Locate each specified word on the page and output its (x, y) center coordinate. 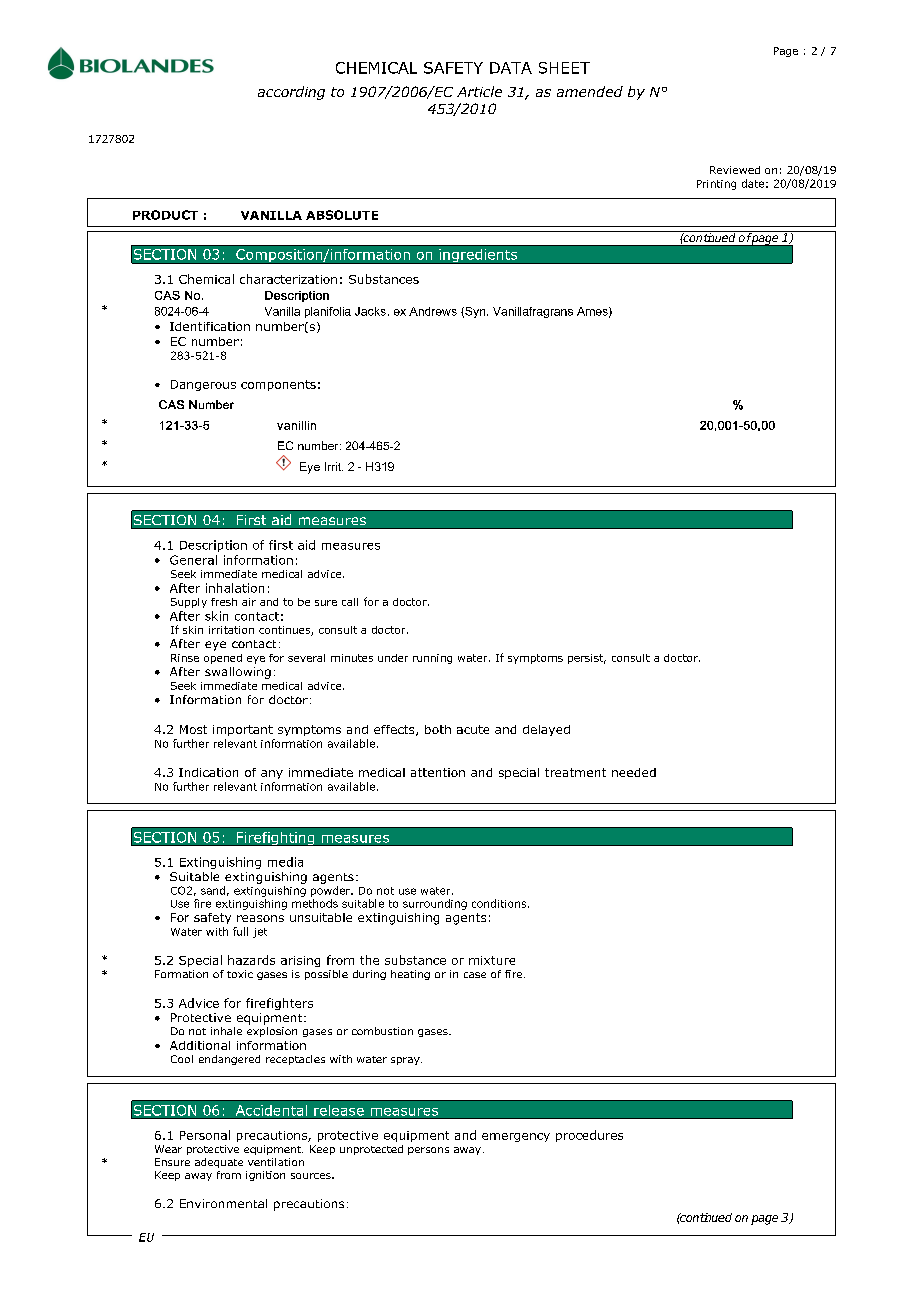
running (432, 659)
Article (479, 91)
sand (213, 890)
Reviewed (735, 170)
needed (634, 772)
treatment (575, 772)
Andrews (433, 311)
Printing (716, 185)
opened (223, 659)
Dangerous (203, 385)
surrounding (435, 904)
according (291, 93)
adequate (219, 1163)
